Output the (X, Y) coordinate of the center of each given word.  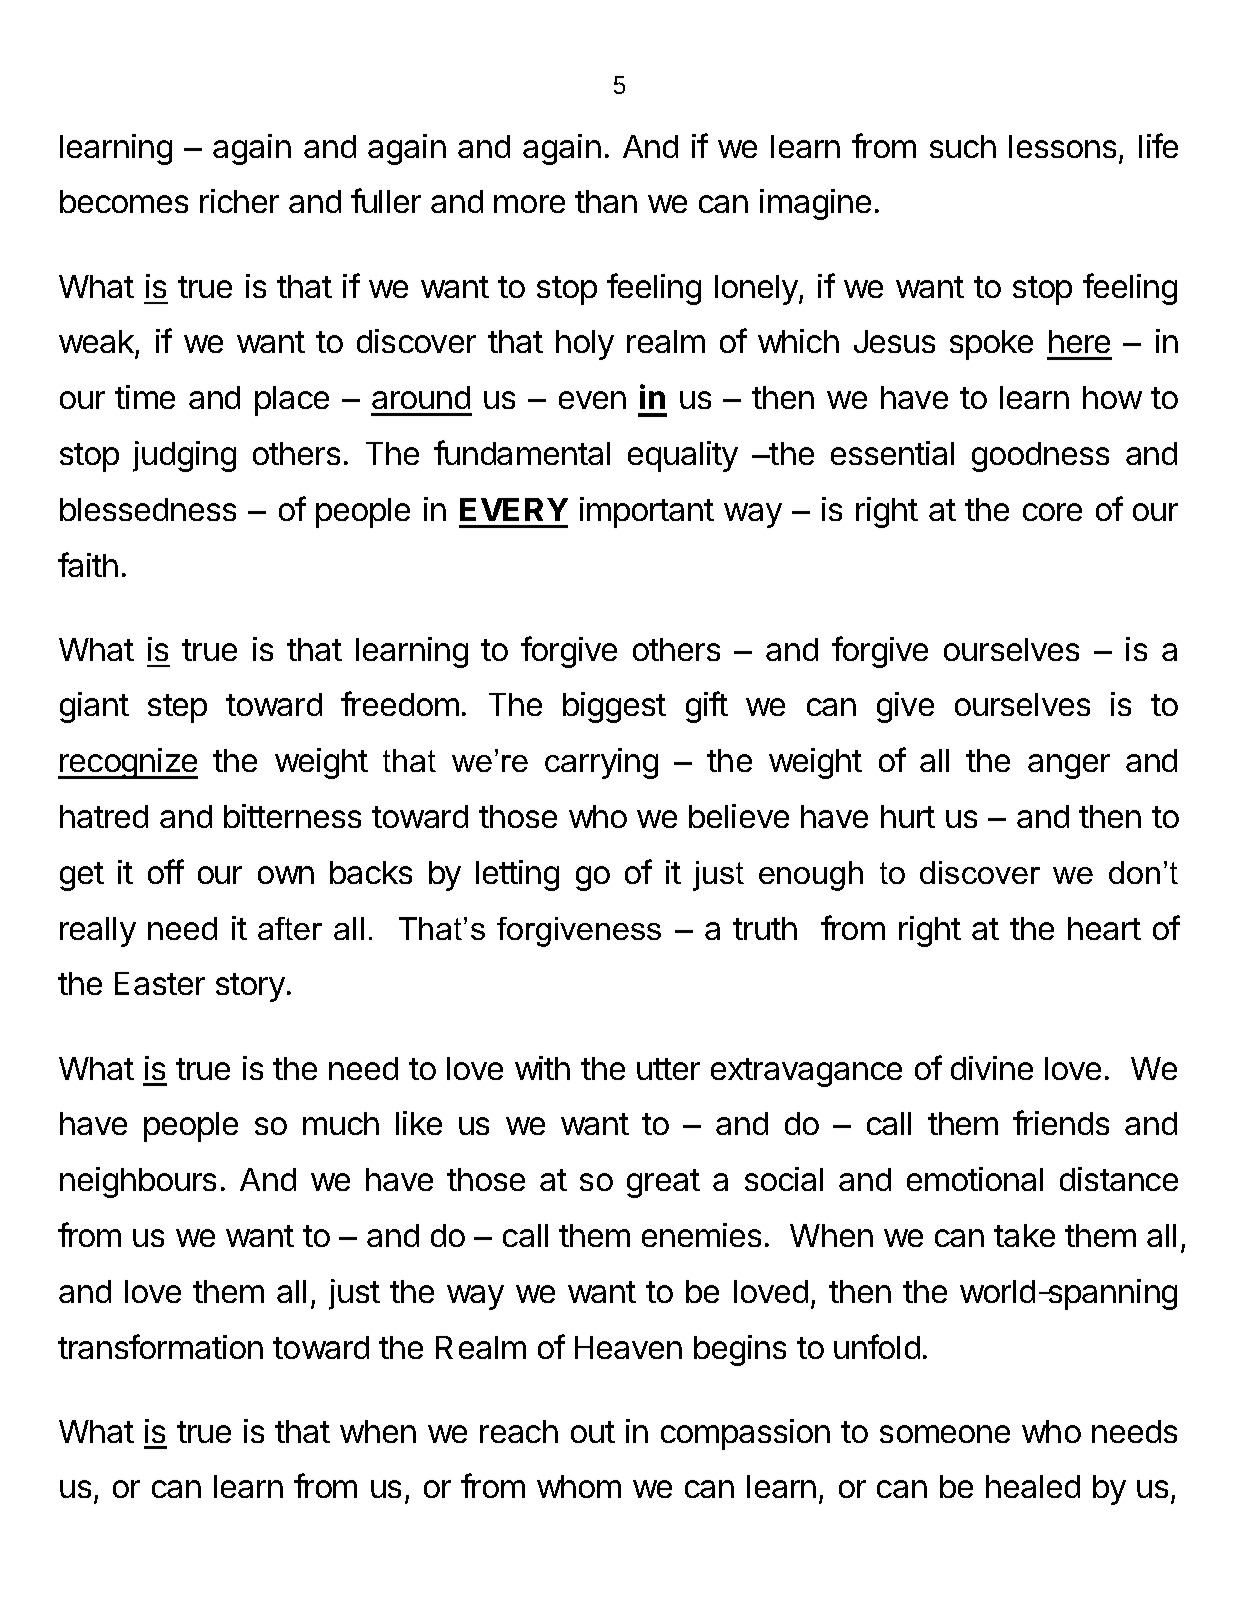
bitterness (292, 816)
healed (1033, 1486)
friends (1061, 1122)
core (1052, 512)
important (647, 512)
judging (184, 456)
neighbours (138, 1182)
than (606, 201)
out (593, 1432)
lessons (1062, 146)
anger (1069, 766)
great (663, 1183)
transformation (160, 1346)
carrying (601, 763)
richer (239, 201)
